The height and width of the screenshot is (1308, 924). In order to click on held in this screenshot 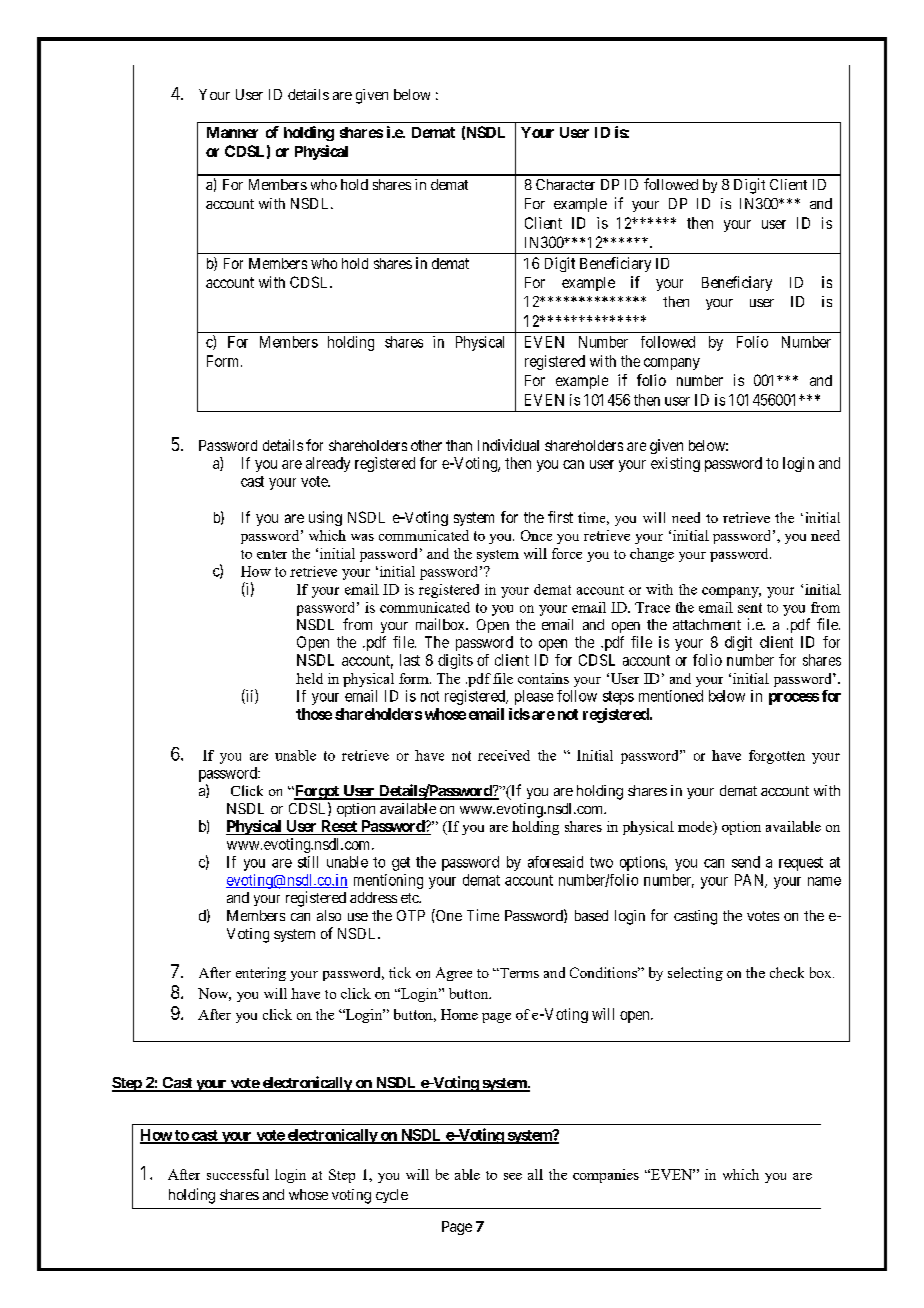, I will do `click(309, 678)`.
